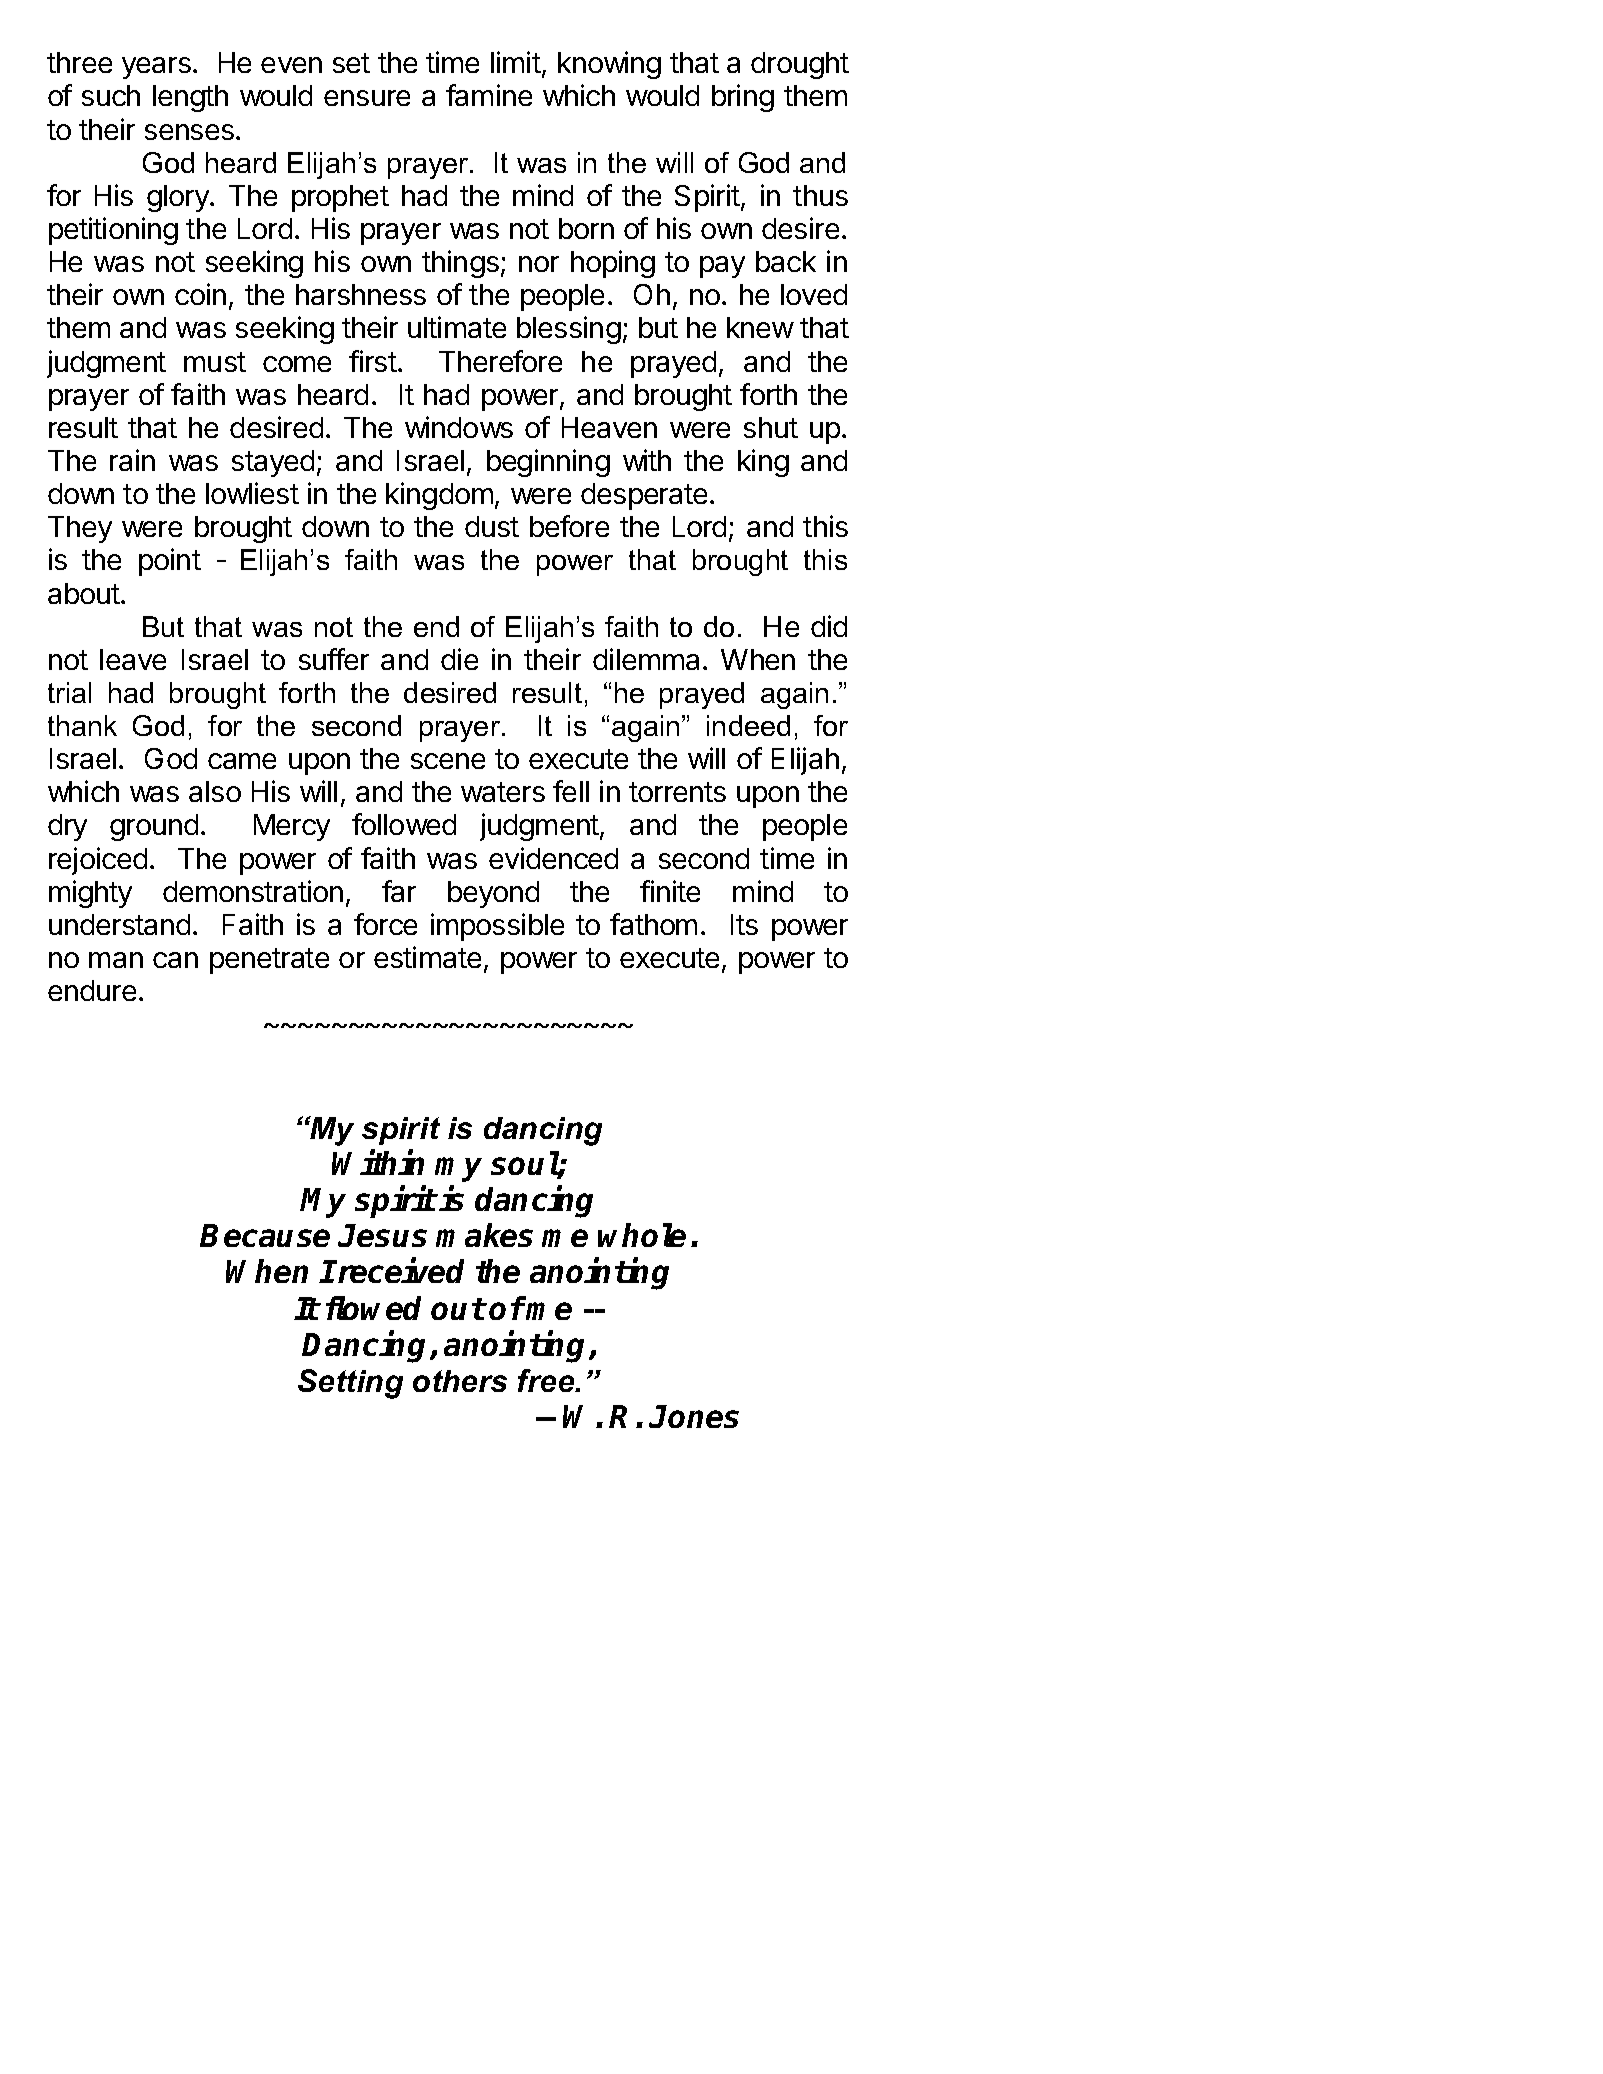 The height and width of the image is (2074, 1603). What do you see at coordinates (448, 761) in the image?
I see `scene` at bounding box center [448, 761].
